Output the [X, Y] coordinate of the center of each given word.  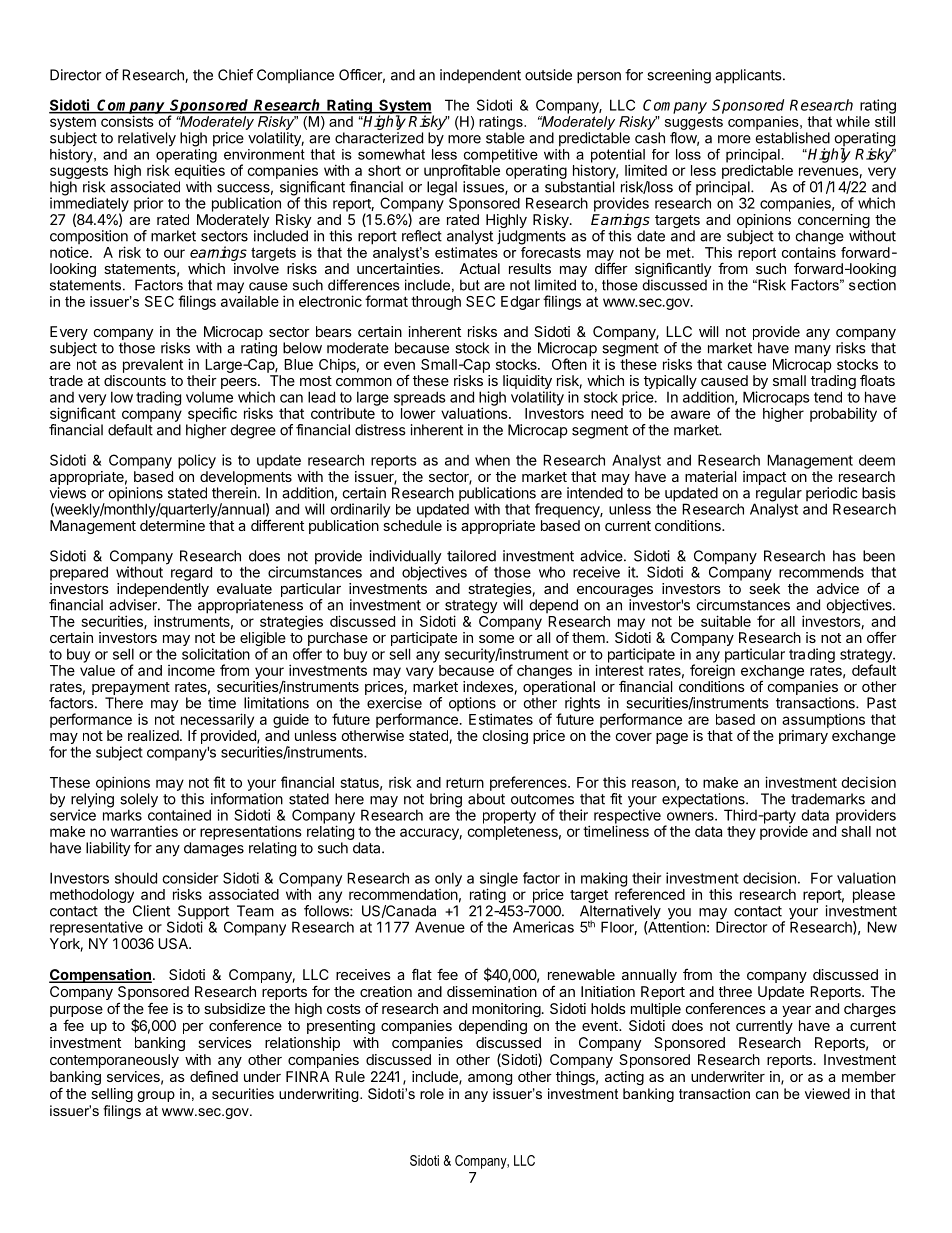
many [813, 351]
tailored [471, 556]
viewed [827, 1093]
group [156, 1096]
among [490, 1079]
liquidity [527, 383]
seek [764, 588]
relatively [147, 139]
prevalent [153, 366]
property [509, 817]
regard [191, 574]
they [741, 833]
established [792, 138]
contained [179, 814]
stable [505, 138]
